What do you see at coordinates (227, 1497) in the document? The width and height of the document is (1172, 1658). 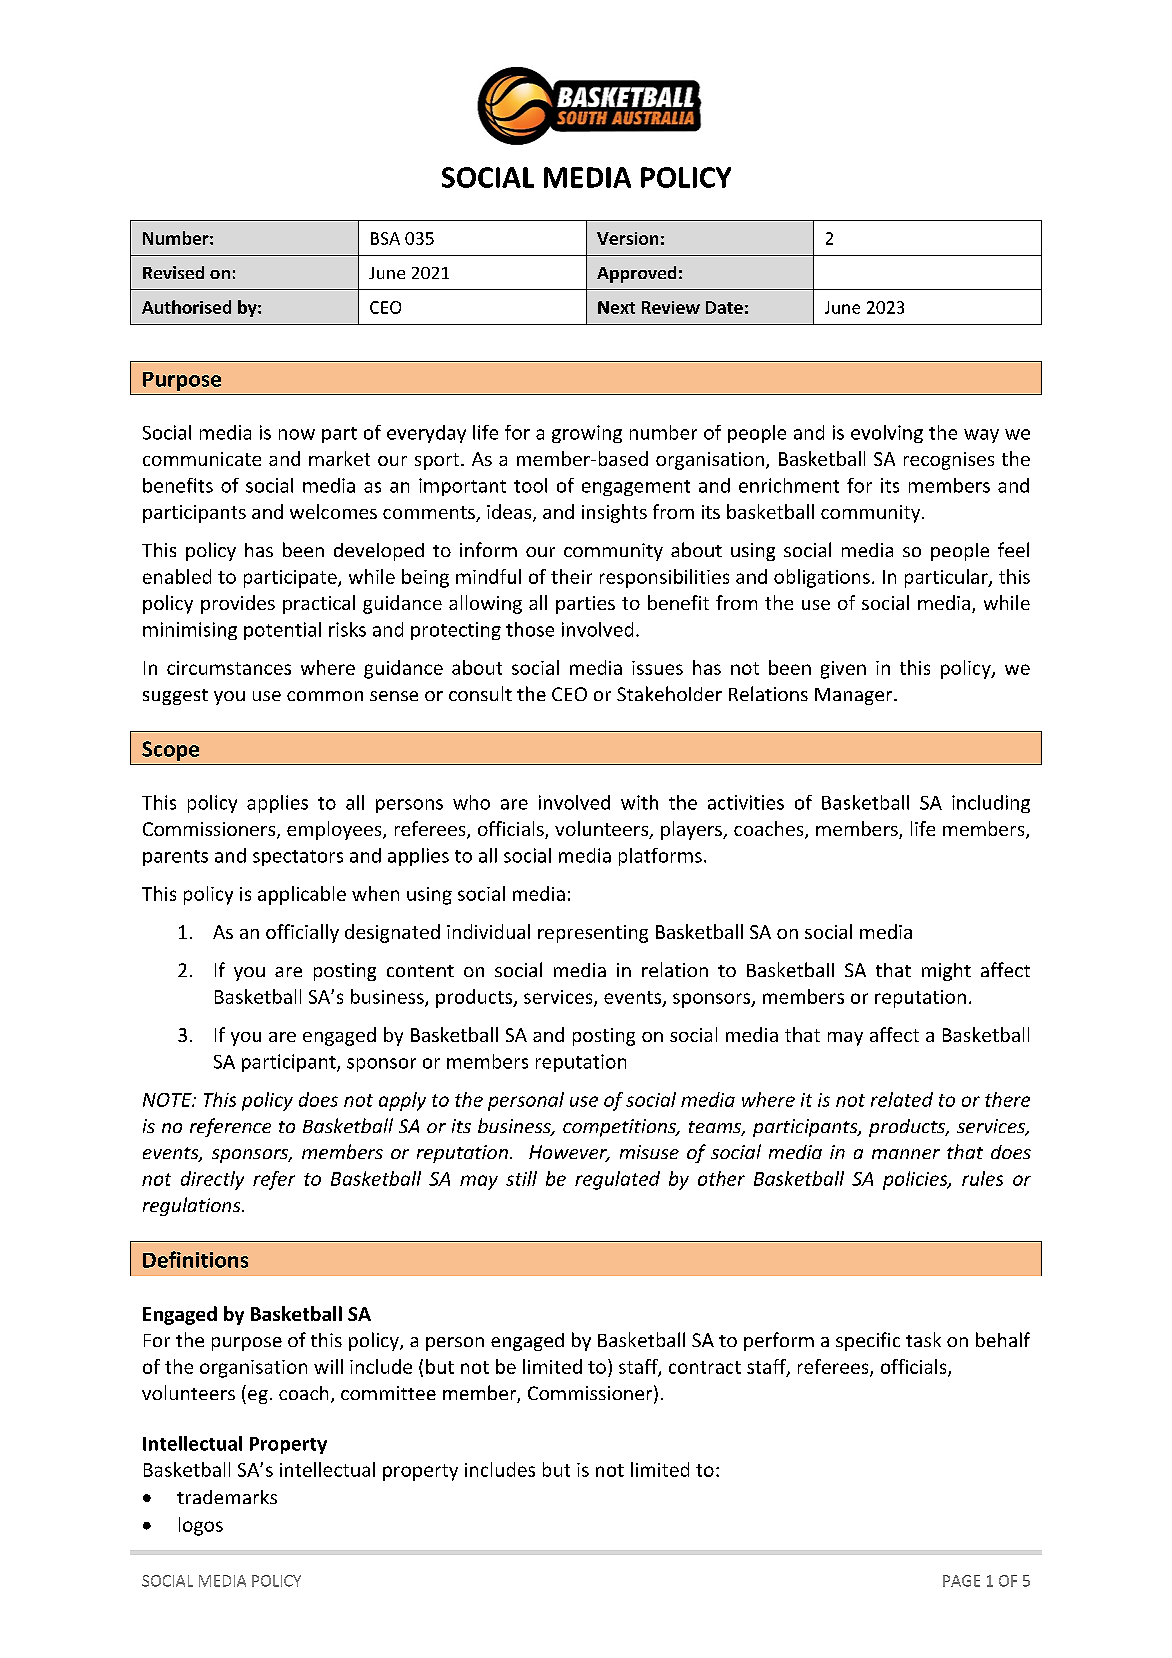 I see `trademarks` at bounding box center [227, 1497].
